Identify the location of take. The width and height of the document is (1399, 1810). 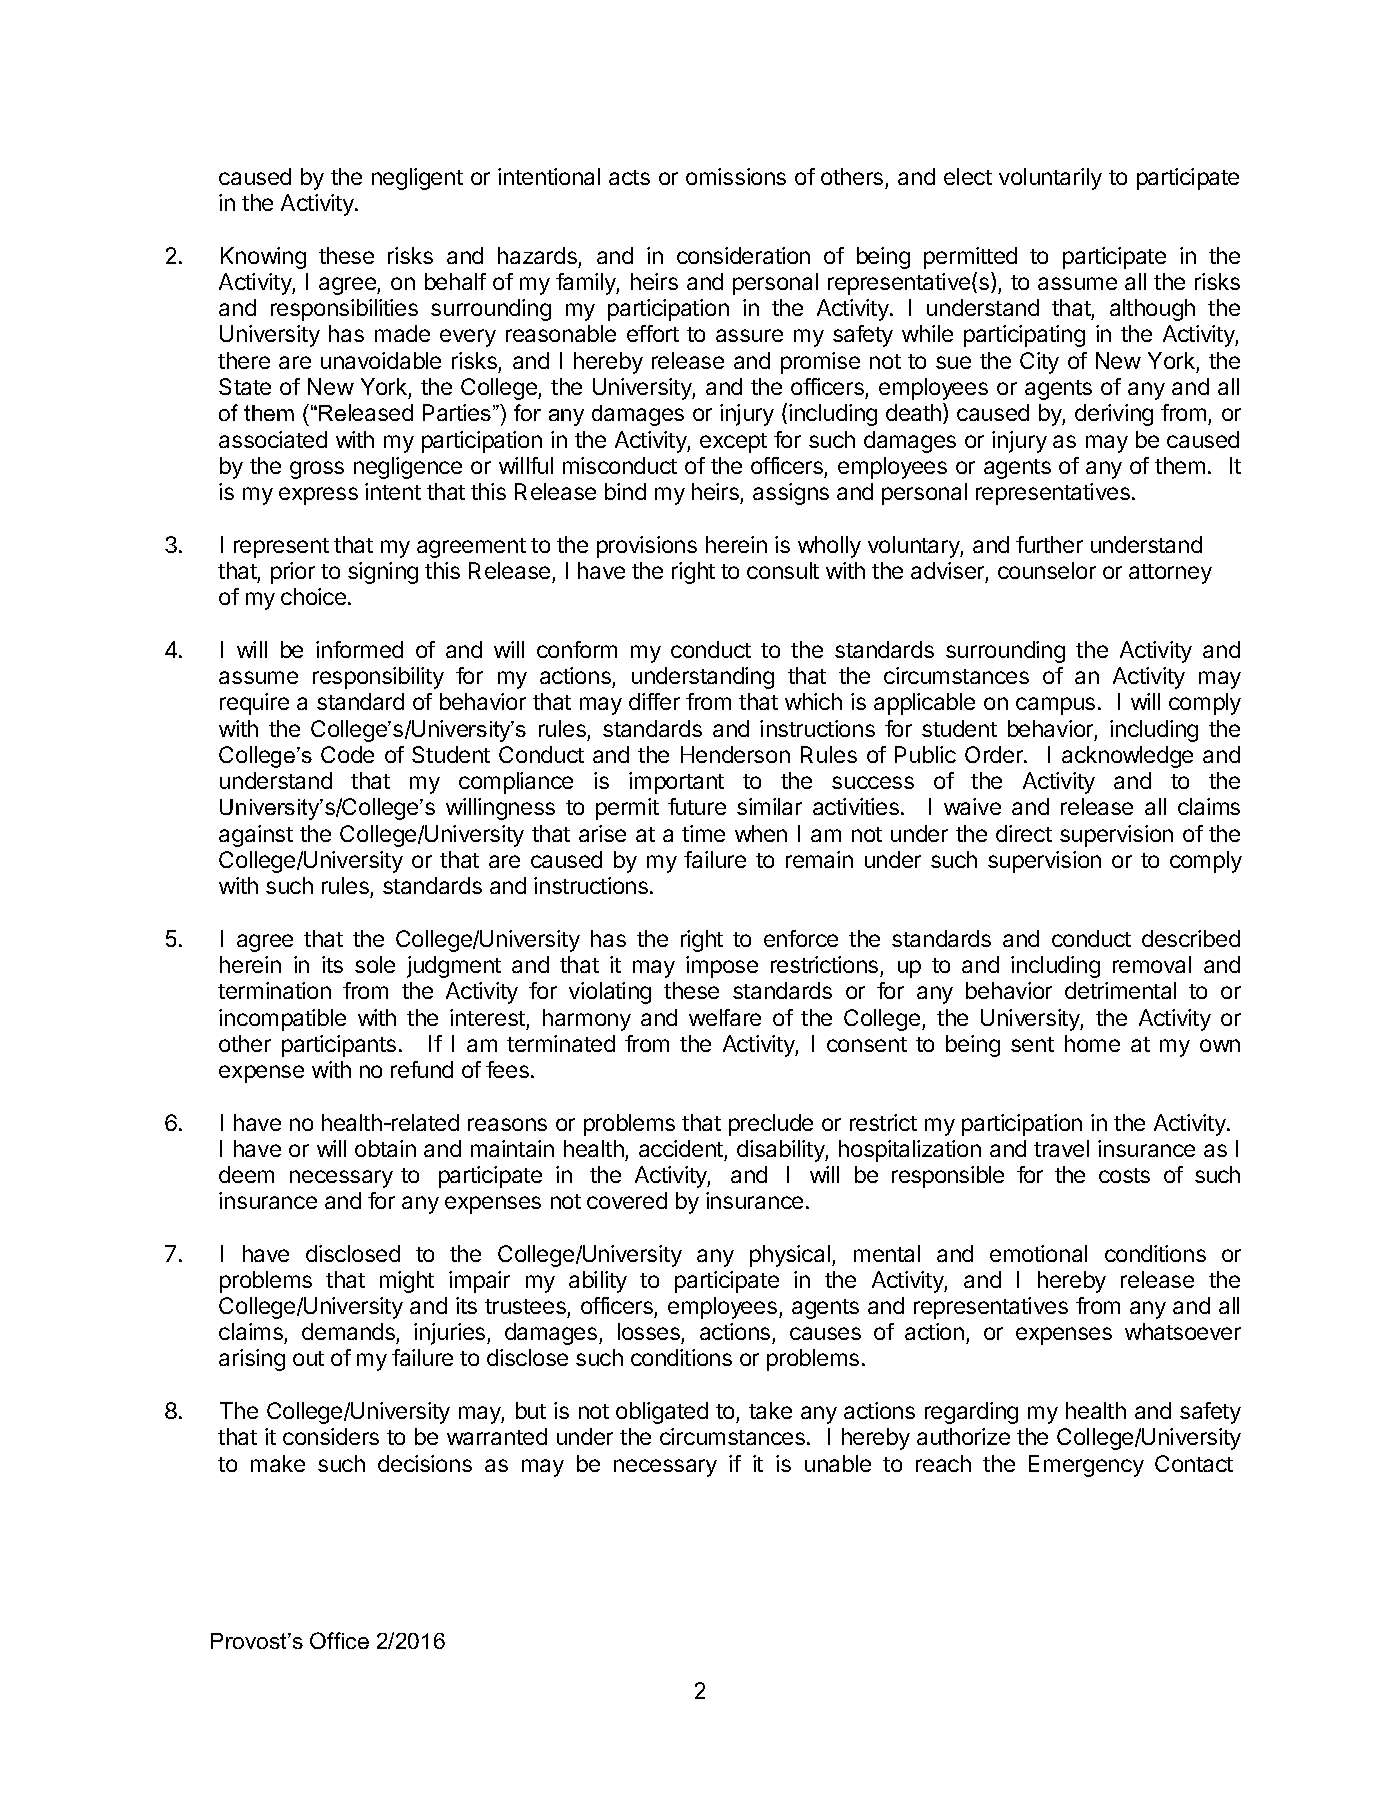
(770, 1410).
